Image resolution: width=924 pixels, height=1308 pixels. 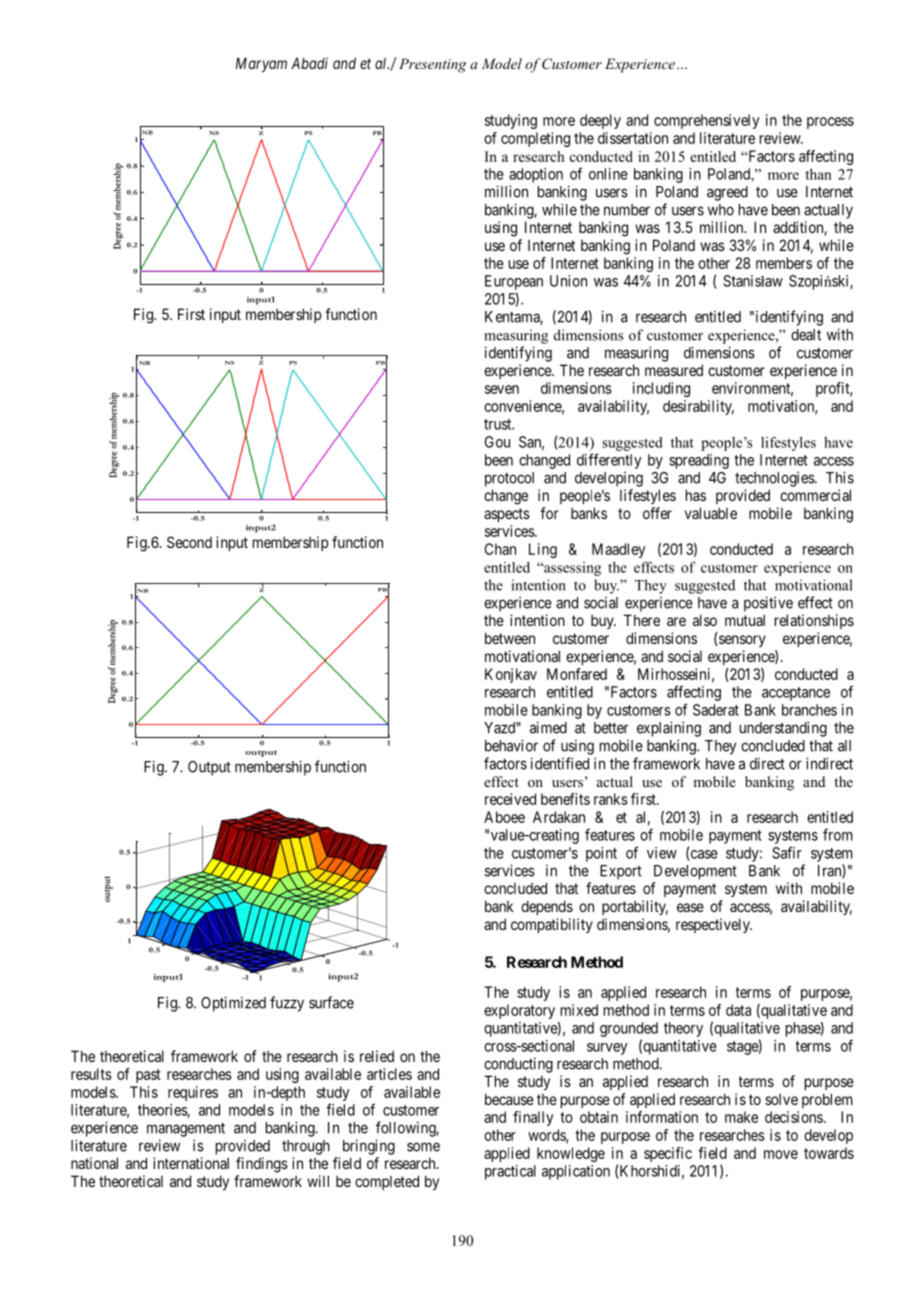 I want to click on some, so click(x=423, y=1147).
